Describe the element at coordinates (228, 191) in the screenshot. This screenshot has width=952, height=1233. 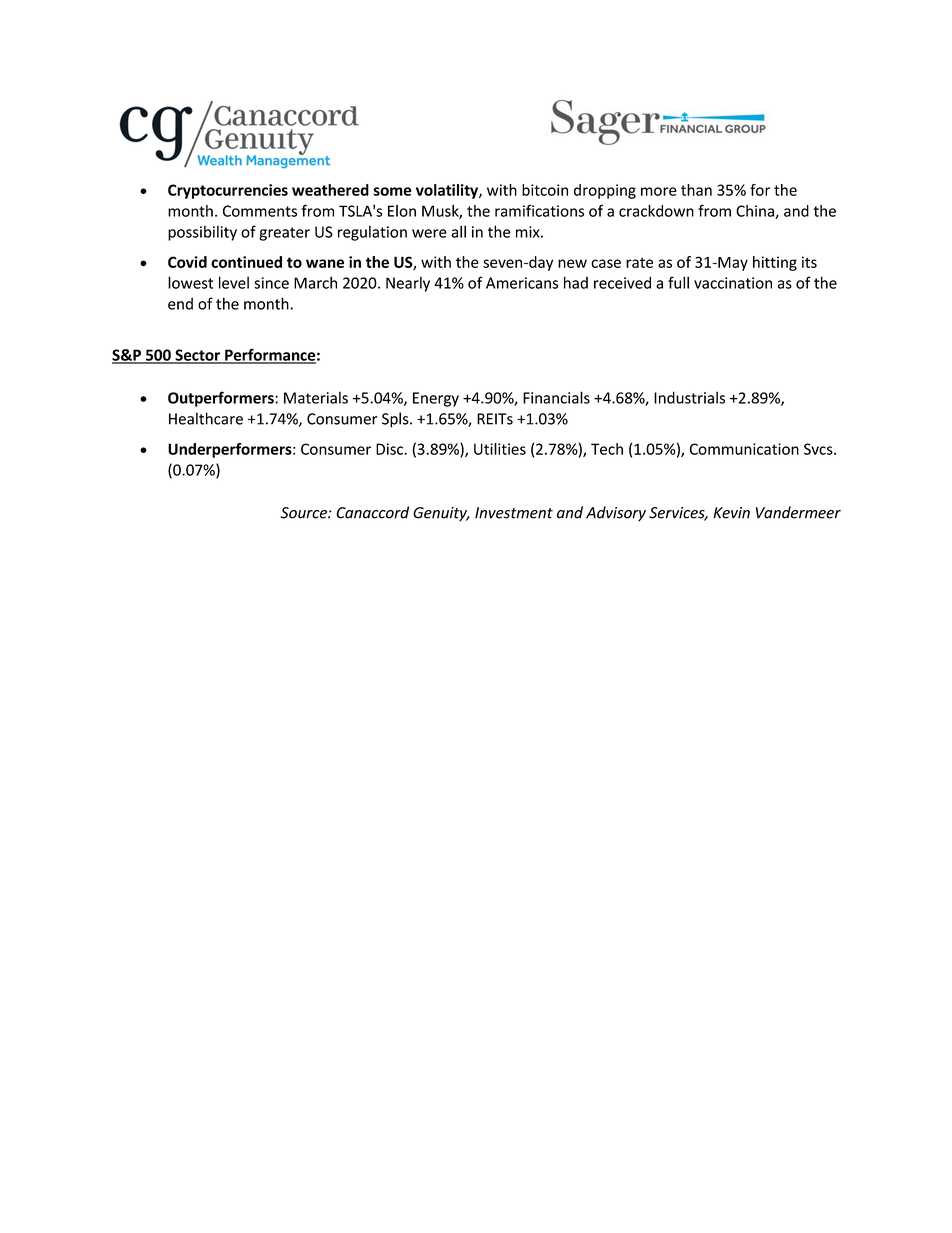
I see `Cryptocurrencies` at that location.
